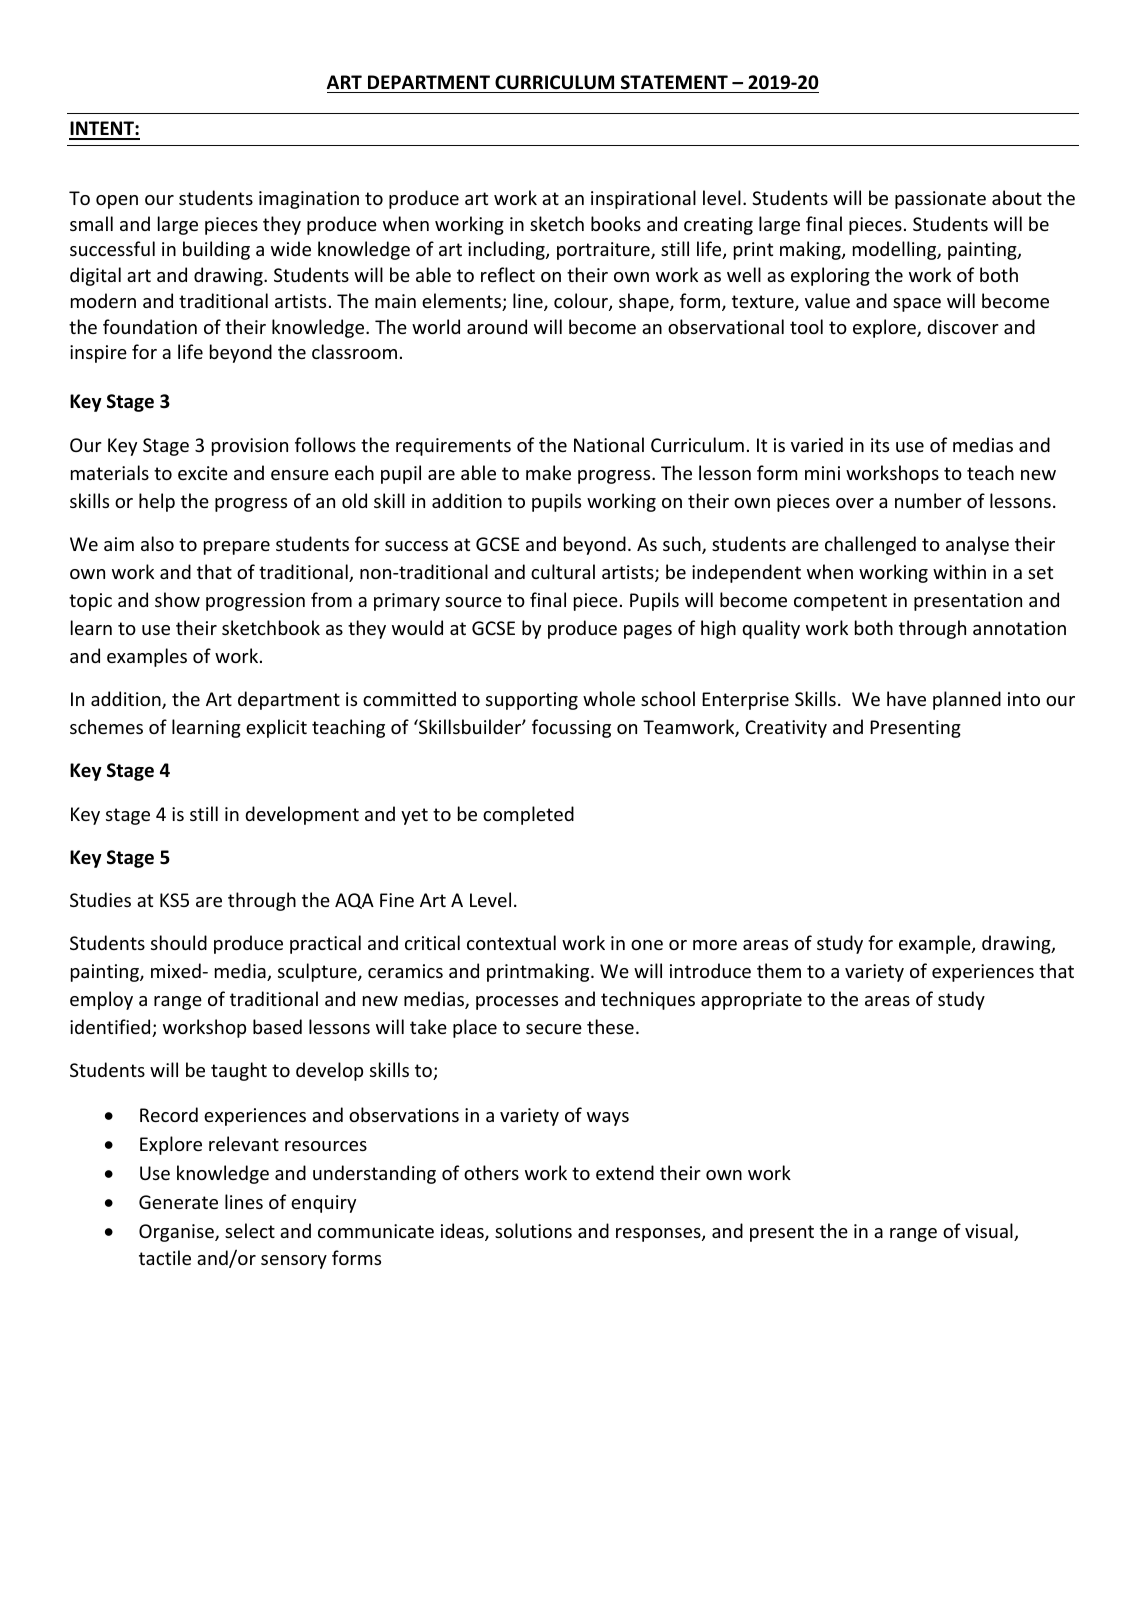  Describe the element at coordinates (497, 326) in the page. I see `around` at that location.
